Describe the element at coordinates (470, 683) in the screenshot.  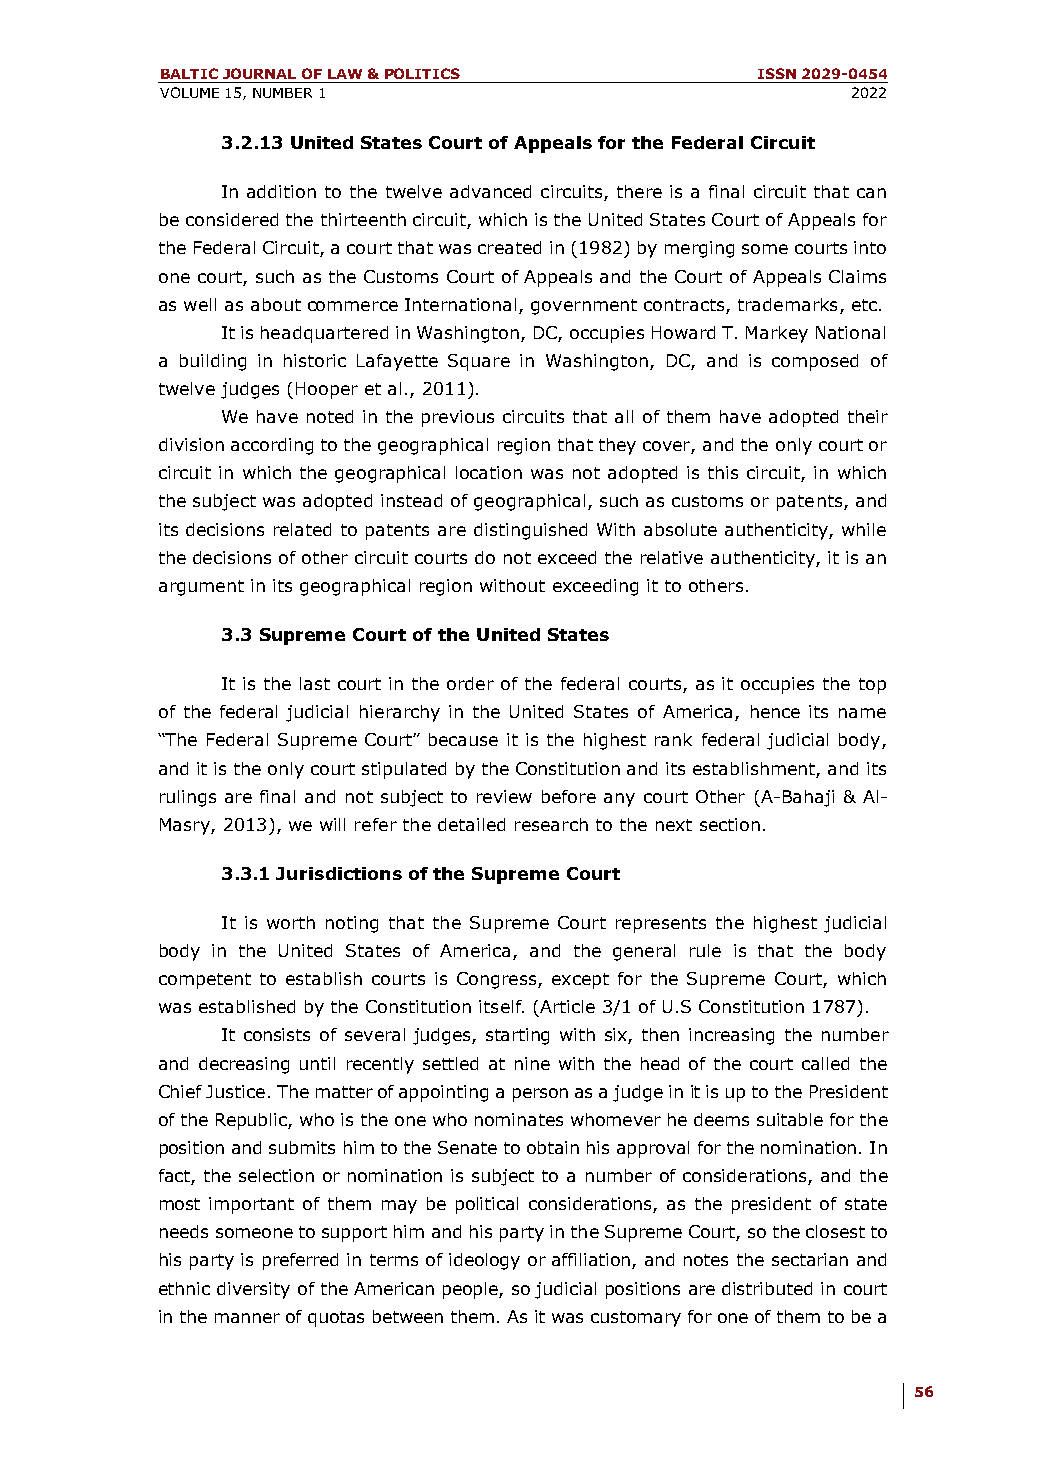
I see `order` at that location.
